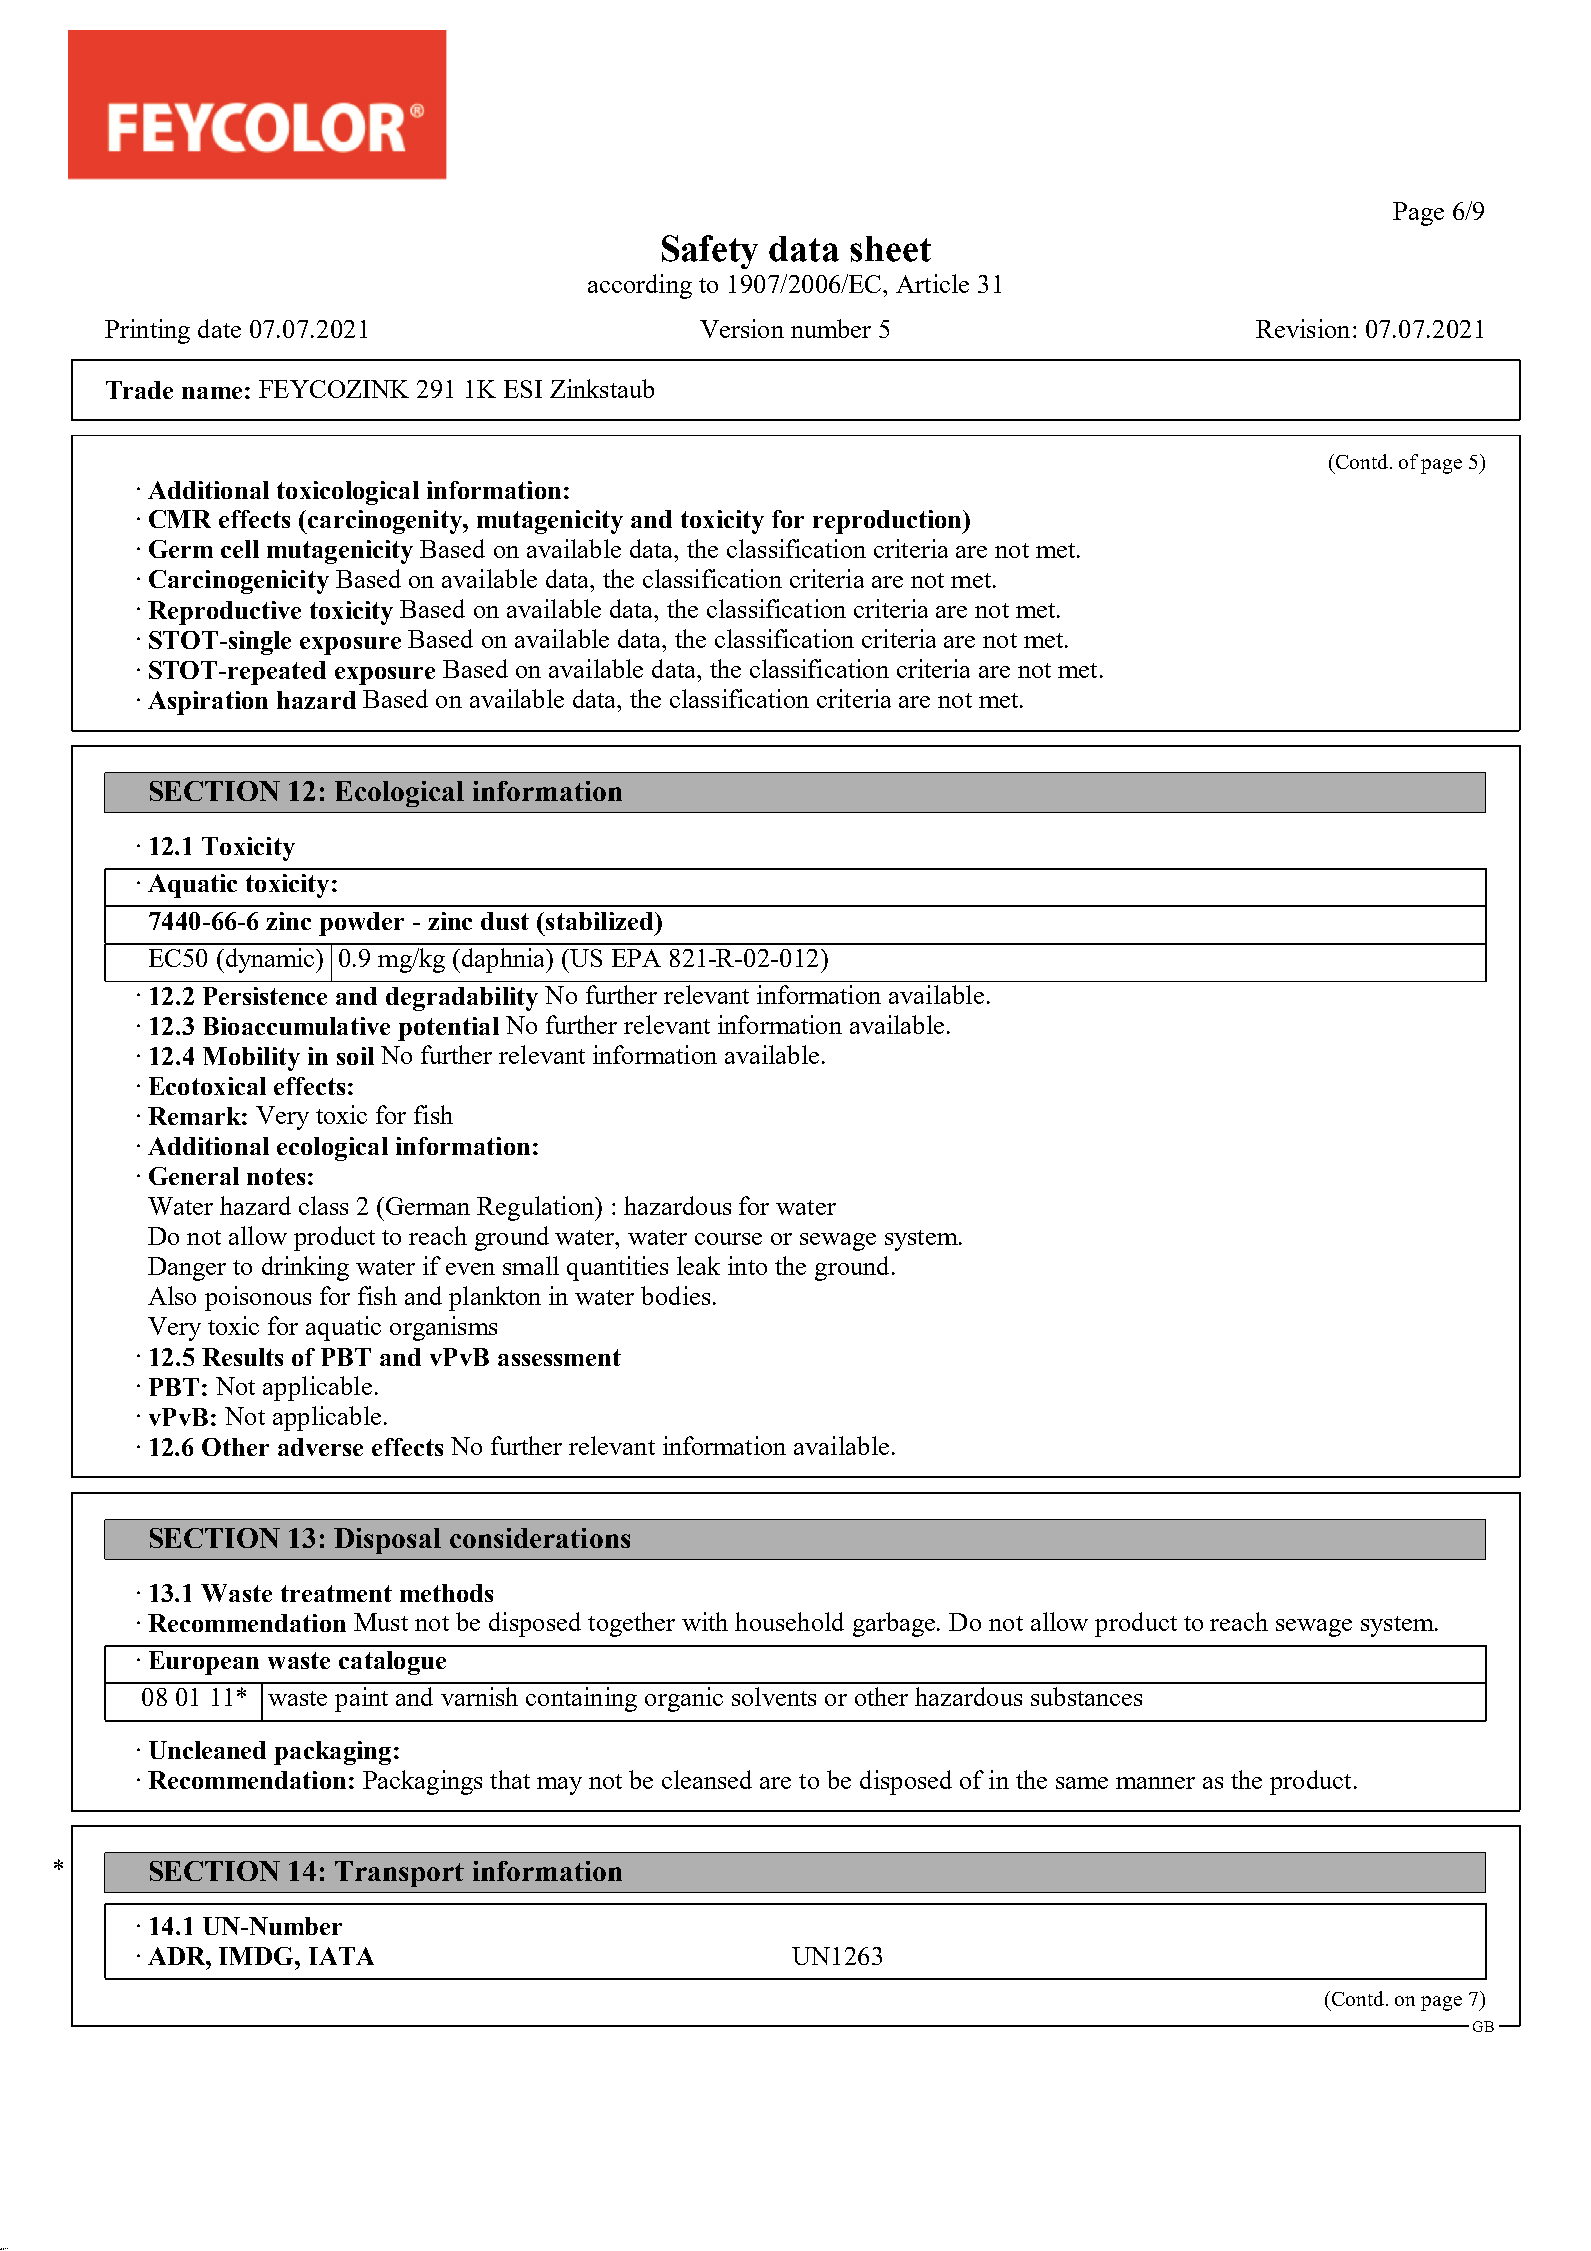  I want to click on Aspiration, so click(208, 703).
